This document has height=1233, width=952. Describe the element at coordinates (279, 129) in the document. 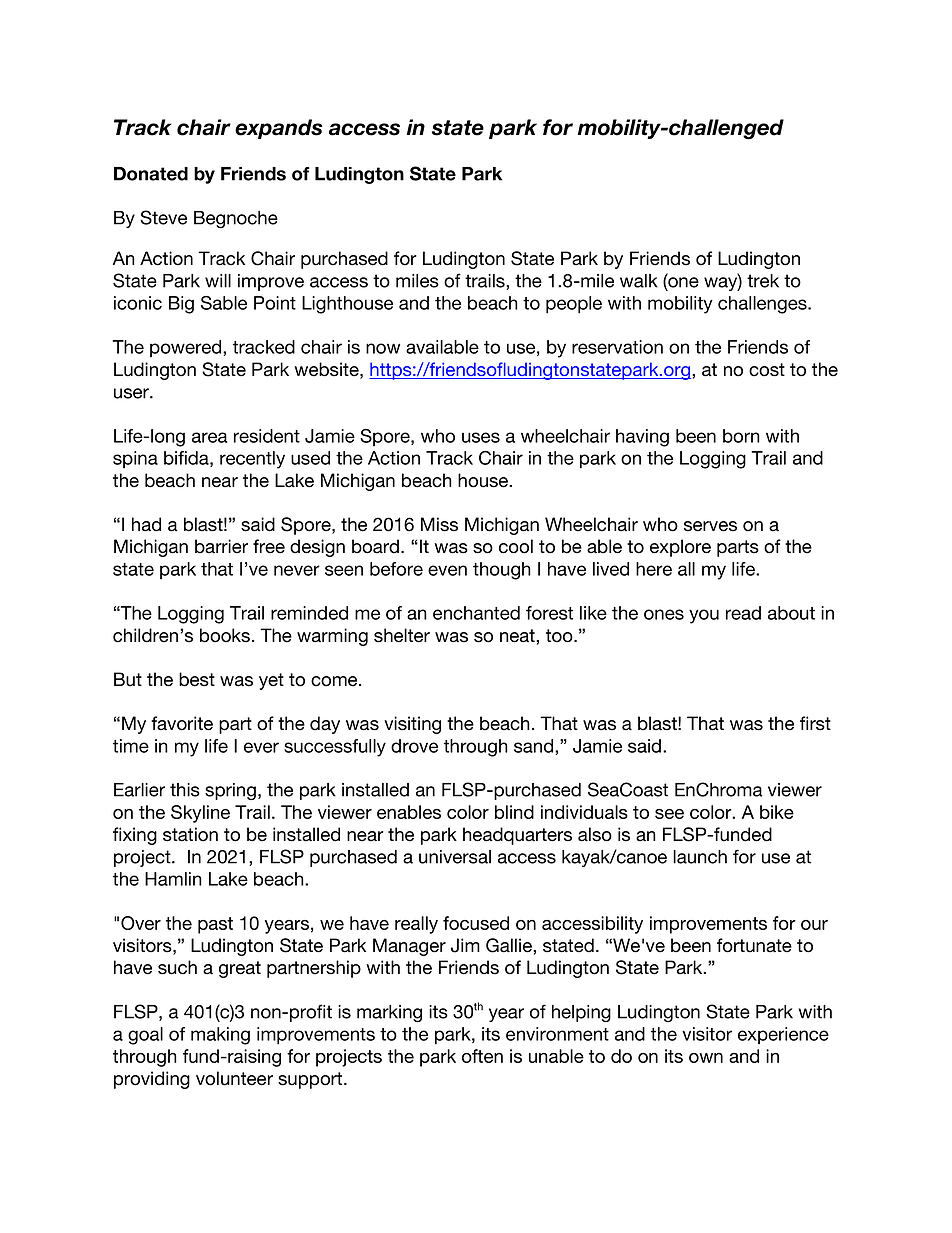

I see `expands` at that location.
